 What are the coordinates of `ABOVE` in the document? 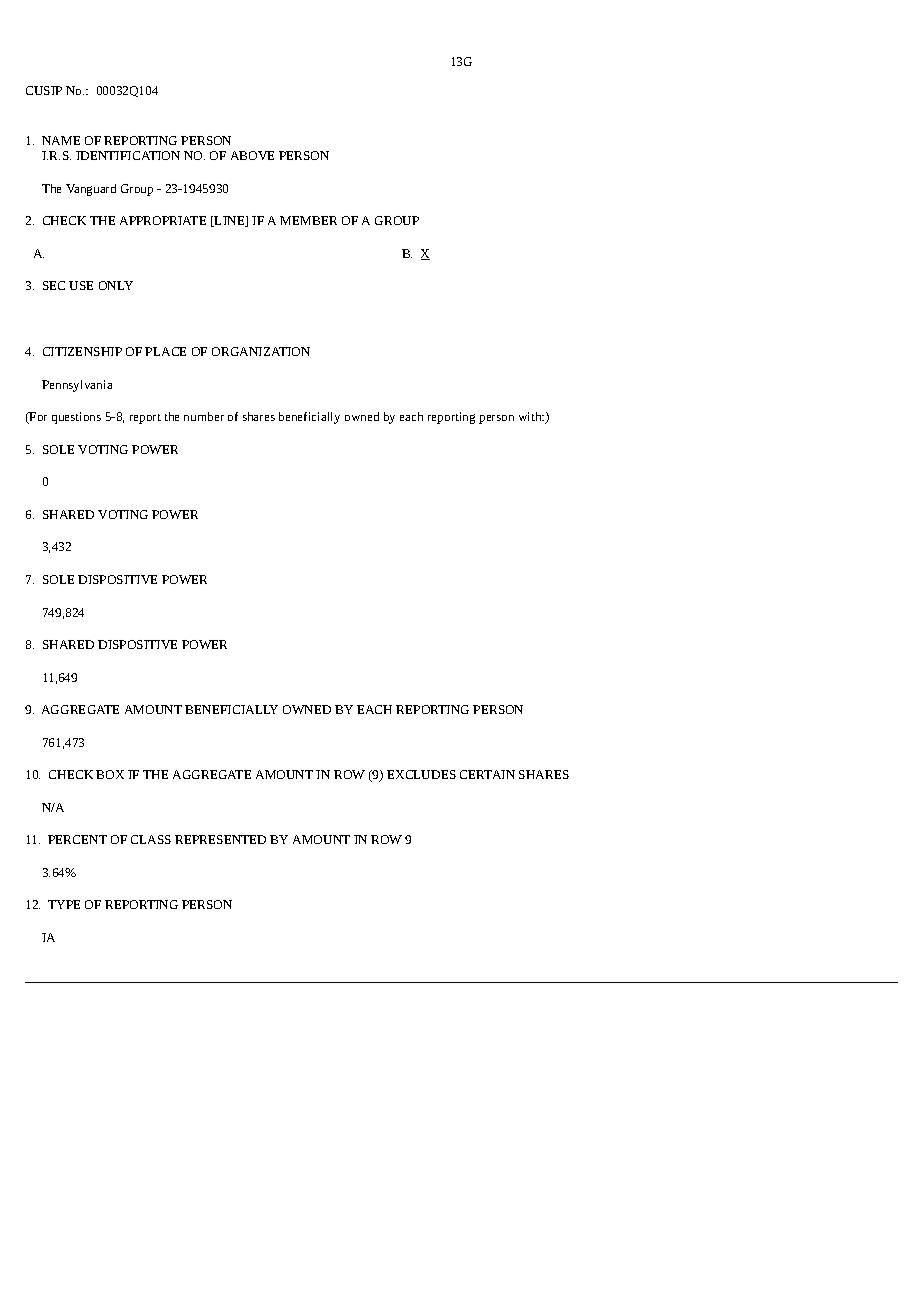 It's located at (252, 155).
